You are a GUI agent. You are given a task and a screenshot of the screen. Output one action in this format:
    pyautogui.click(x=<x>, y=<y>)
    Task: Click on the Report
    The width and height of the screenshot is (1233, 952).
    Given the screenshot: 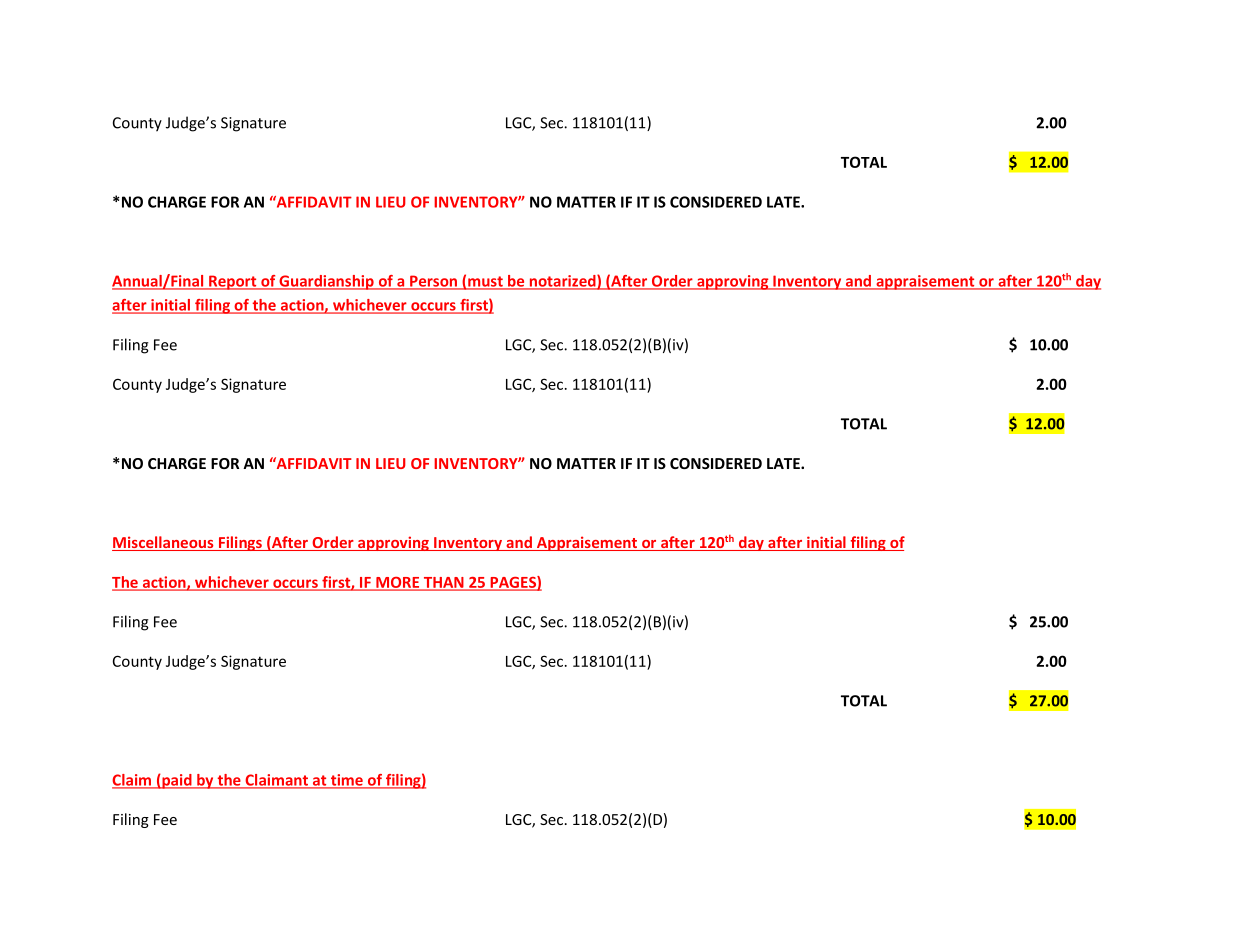 What is the action you would take?
    pyautogui.click(x=233, y=282)
